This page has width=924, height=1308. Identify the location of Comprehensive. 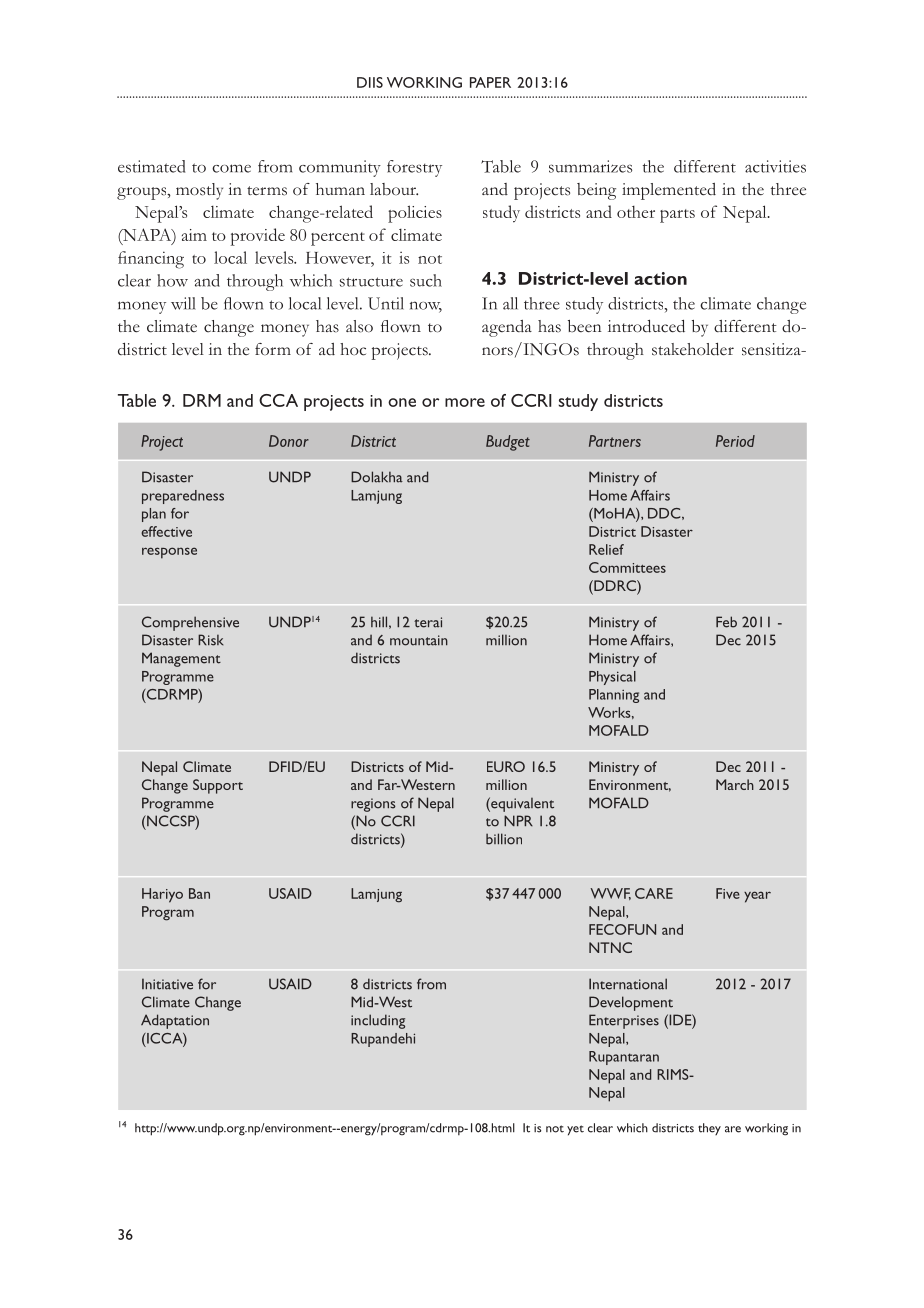
(190, 623).
